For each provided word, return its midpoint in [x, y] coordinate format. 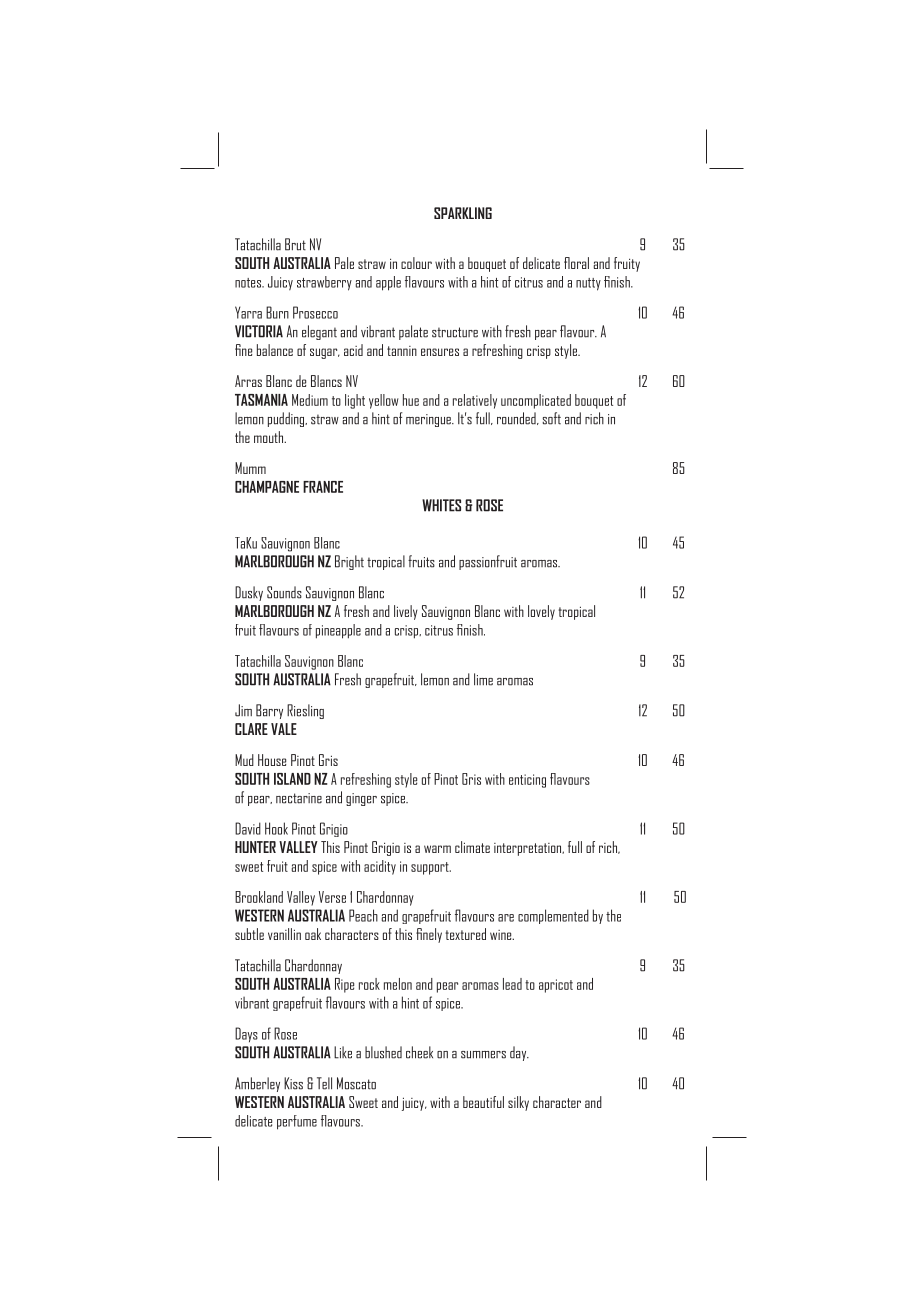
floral [576, 263]
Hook [276, 828]
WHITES [441, 505]
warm [437, 849]
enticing [527, 781]
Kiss [293, 1083]
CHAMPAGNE [267, 487]
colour [416, 263]
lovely [541, 612]
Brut [295, 244]
